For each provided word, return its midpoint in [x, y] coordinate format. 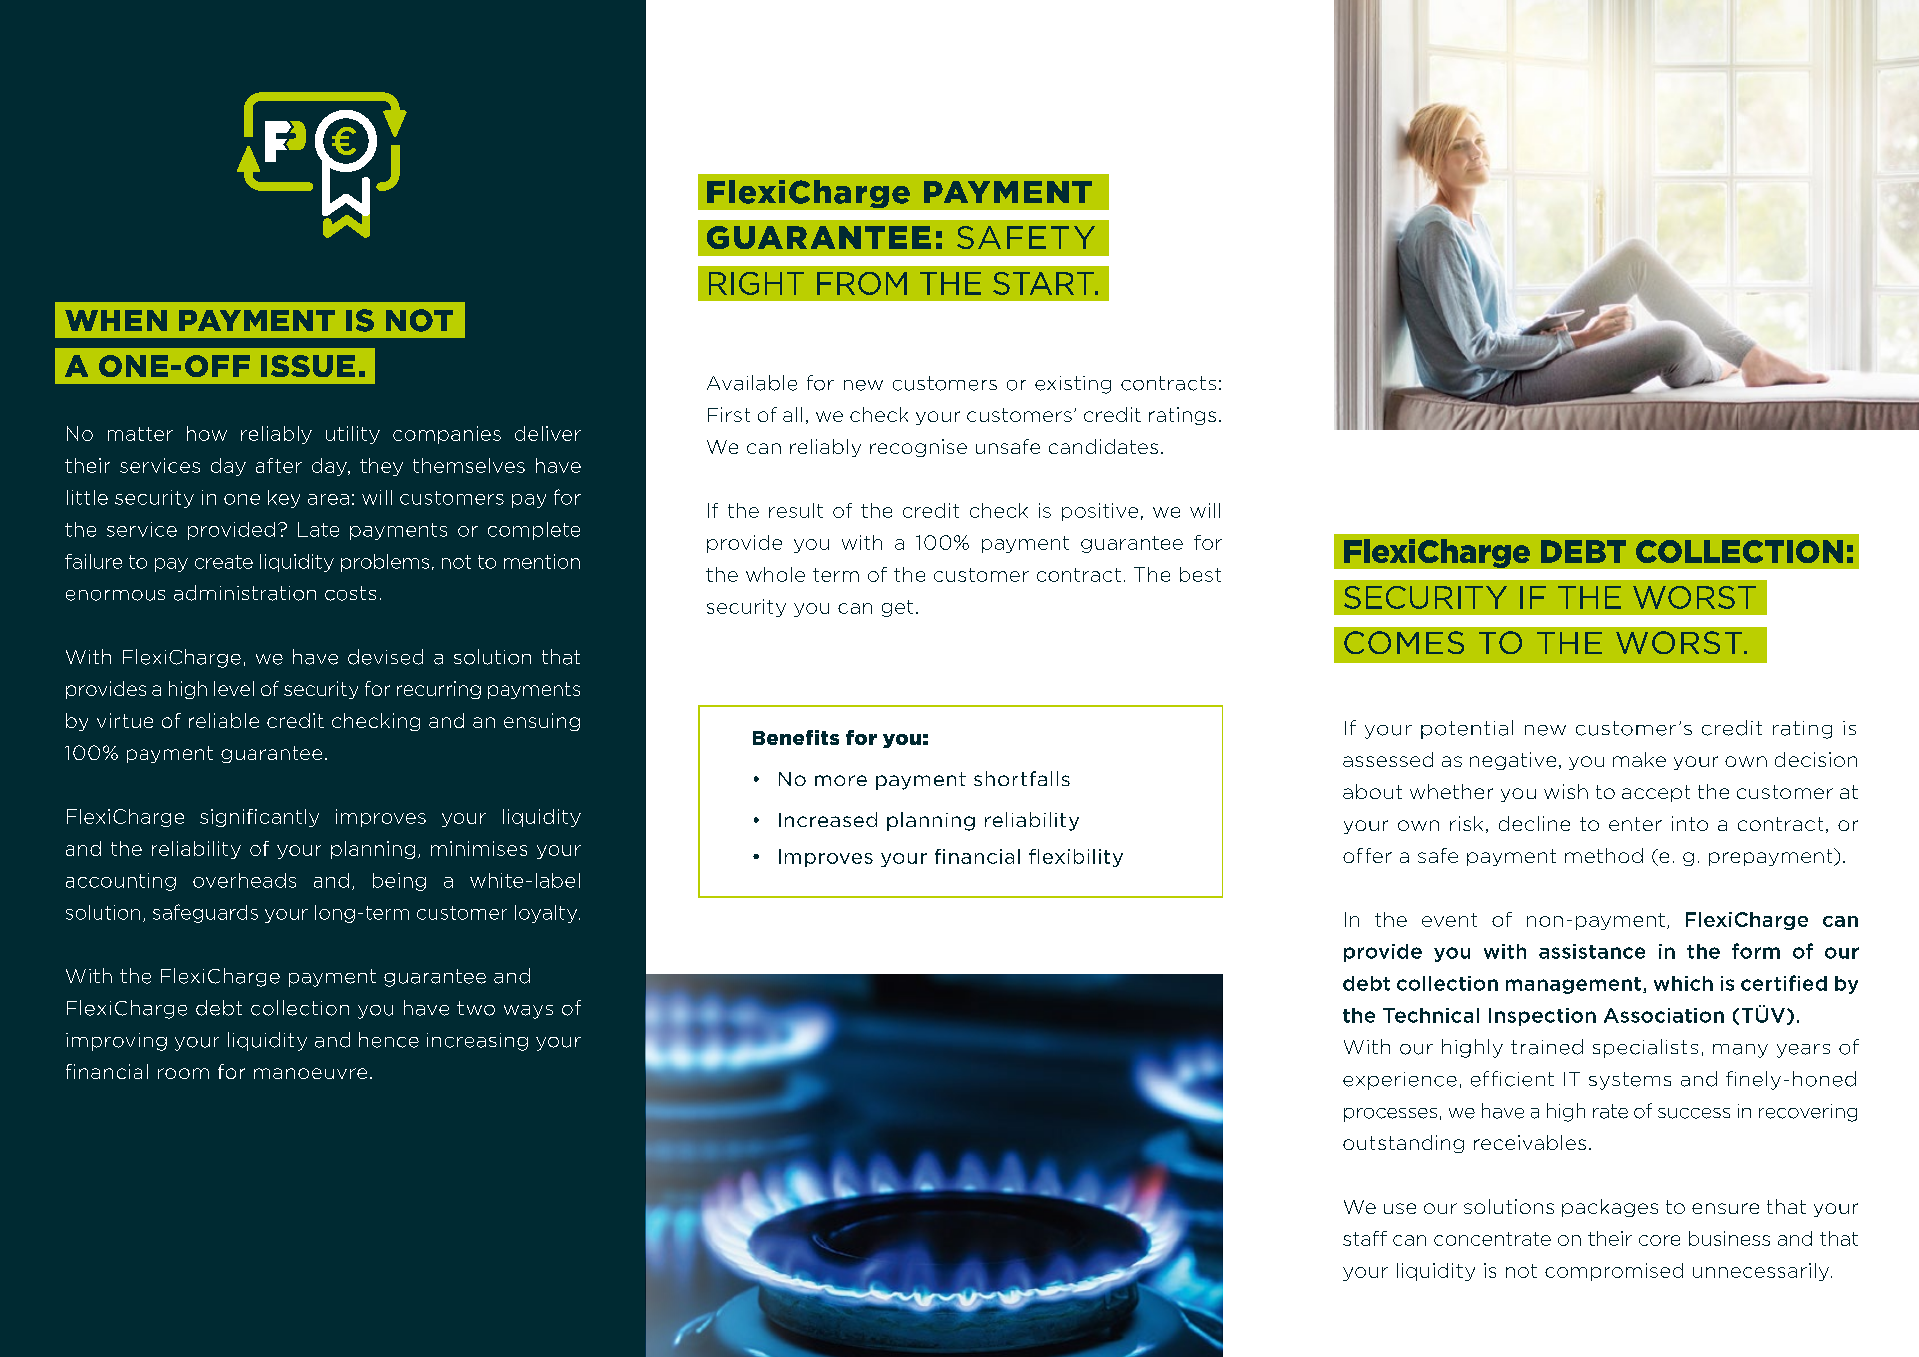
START [1044, 283]
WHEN [116, 320]
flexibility [1076, 858]
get [897, 608]
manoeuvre [310, 1073]
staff [1365, 1238]
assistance [1592, 951]
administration [245, 593]
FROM [862, 283]
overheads [244, 880]
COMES [1404, 642]
